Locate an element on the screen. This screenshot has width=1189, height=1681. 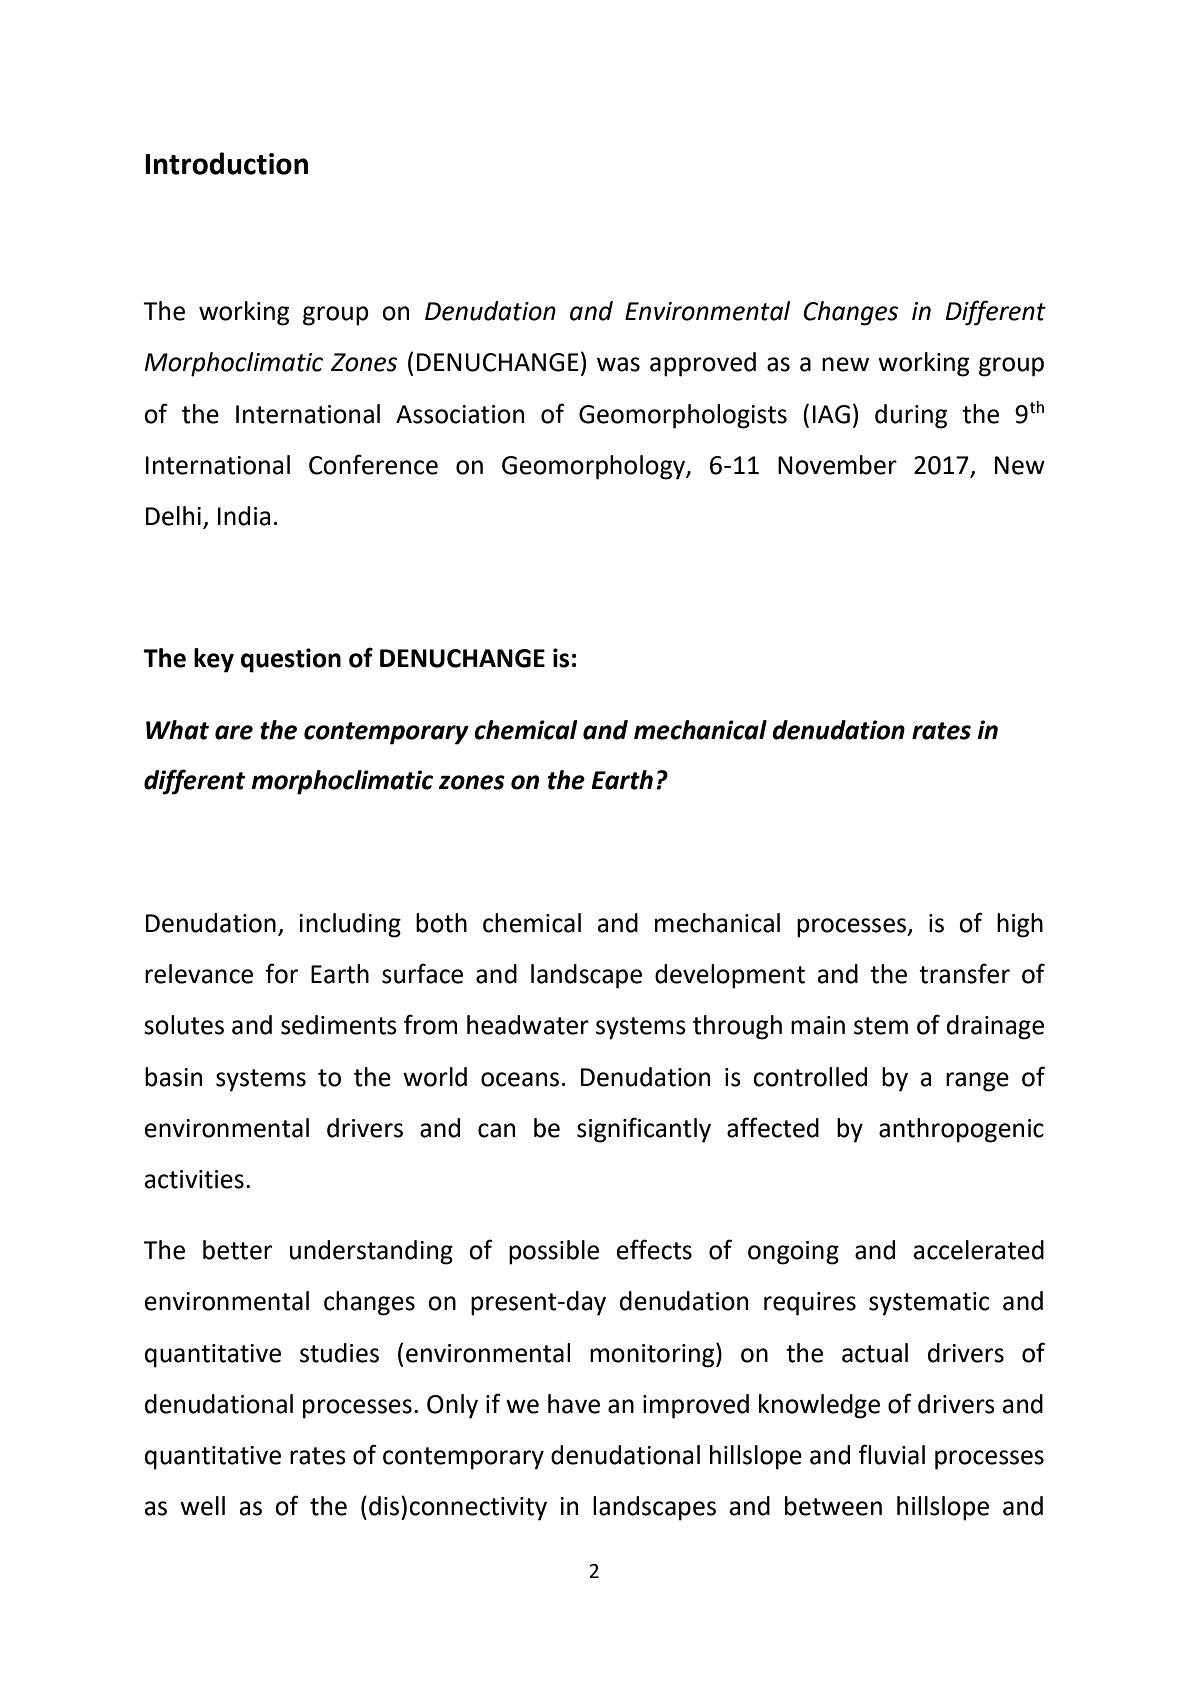
activities is located at coordinates (194, 1179).
